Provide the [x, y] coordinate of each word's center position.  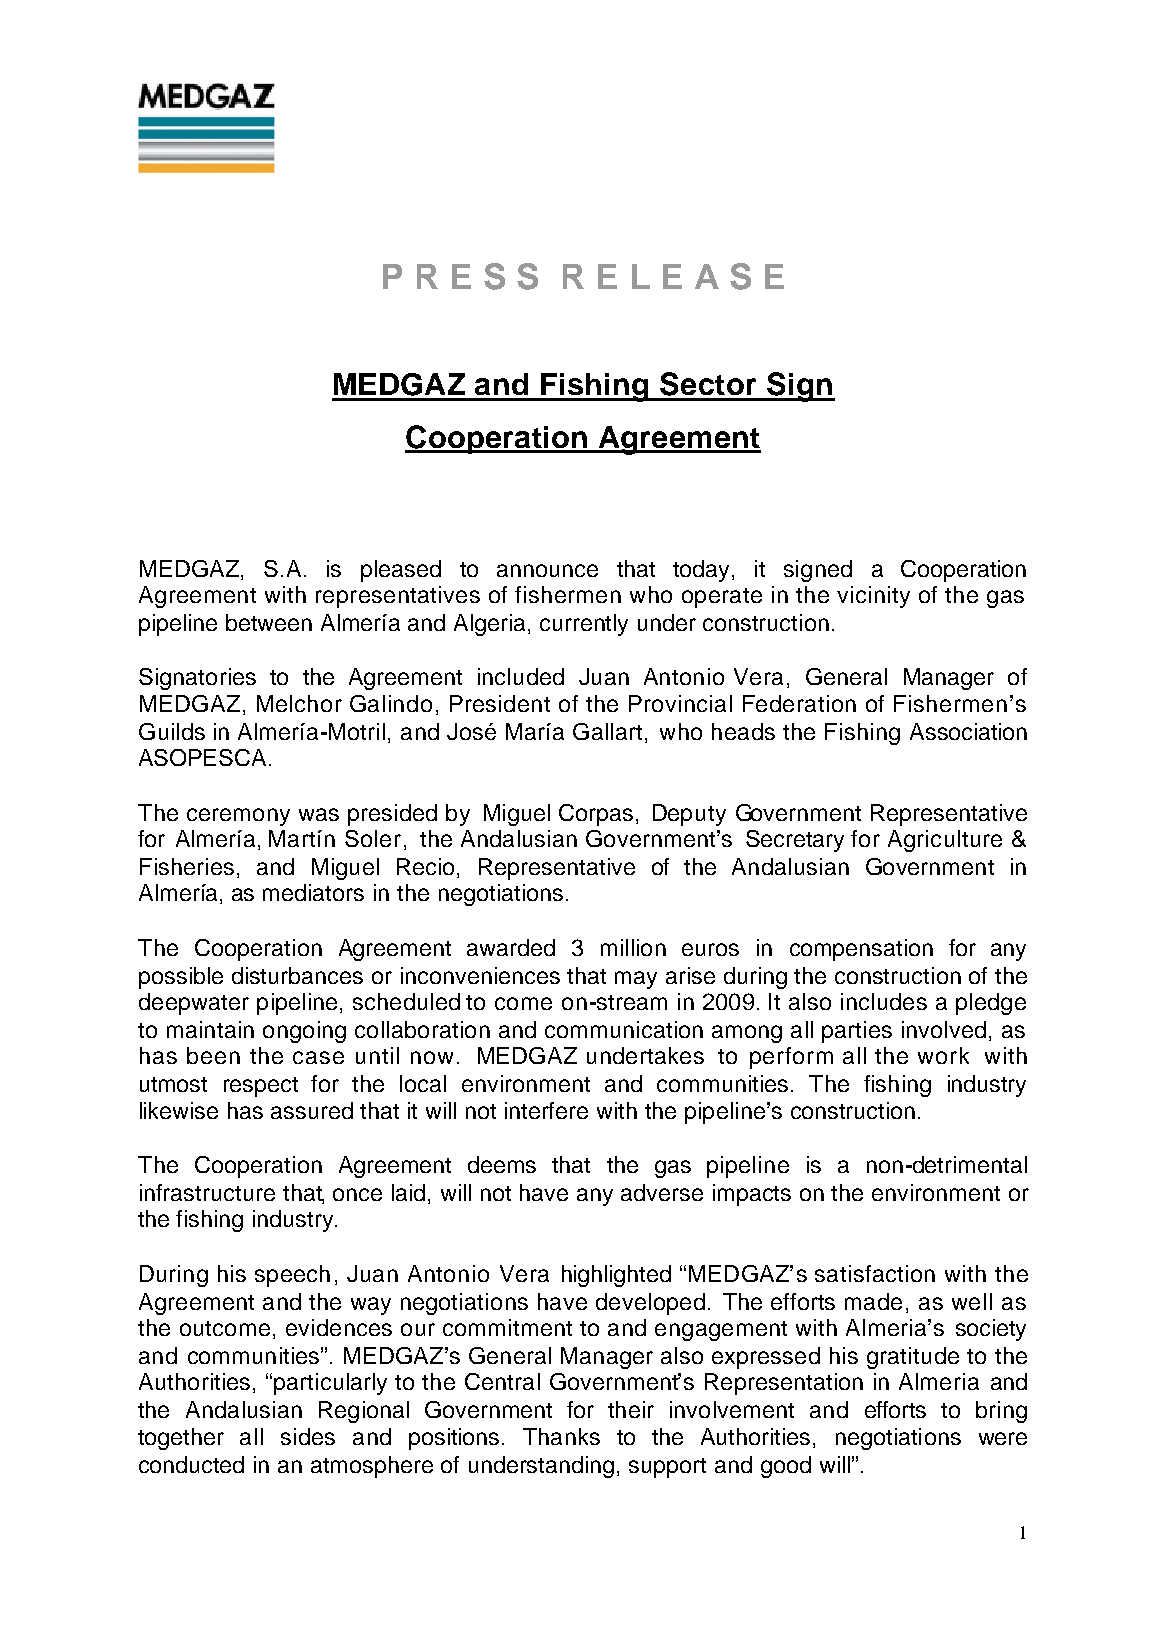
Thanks [561, 1436]
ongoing [304, 1032]
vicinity [873, 597]
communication [624, 1029]
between [269, 622]
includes [884, 1001]
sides [308, 1436]
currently [584, 625]
